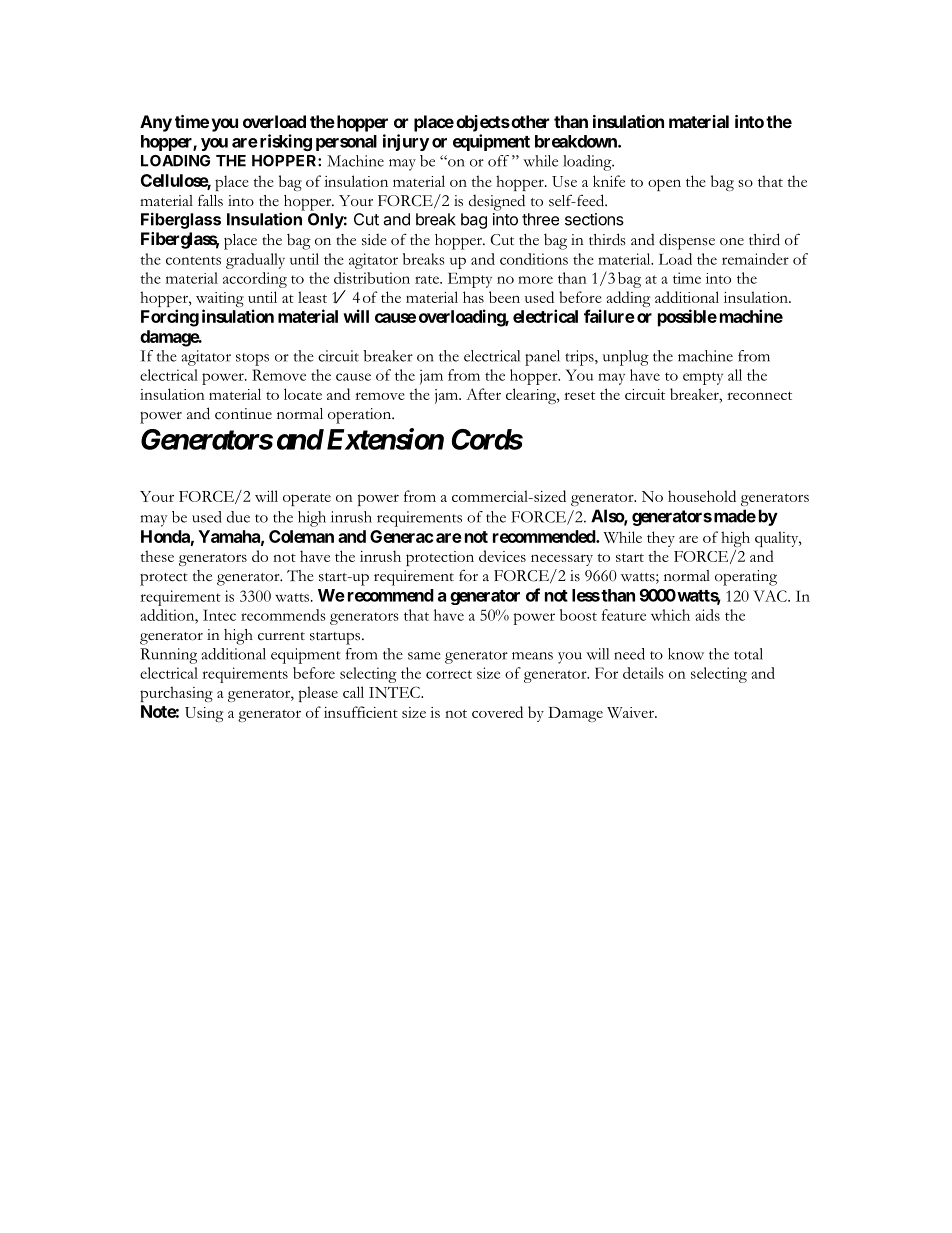 This screenshot has height=1233, width=952. What do you see at coordinates (286, 142) in the screenshot?
I see `risking` at bounding box center [286, 142].
